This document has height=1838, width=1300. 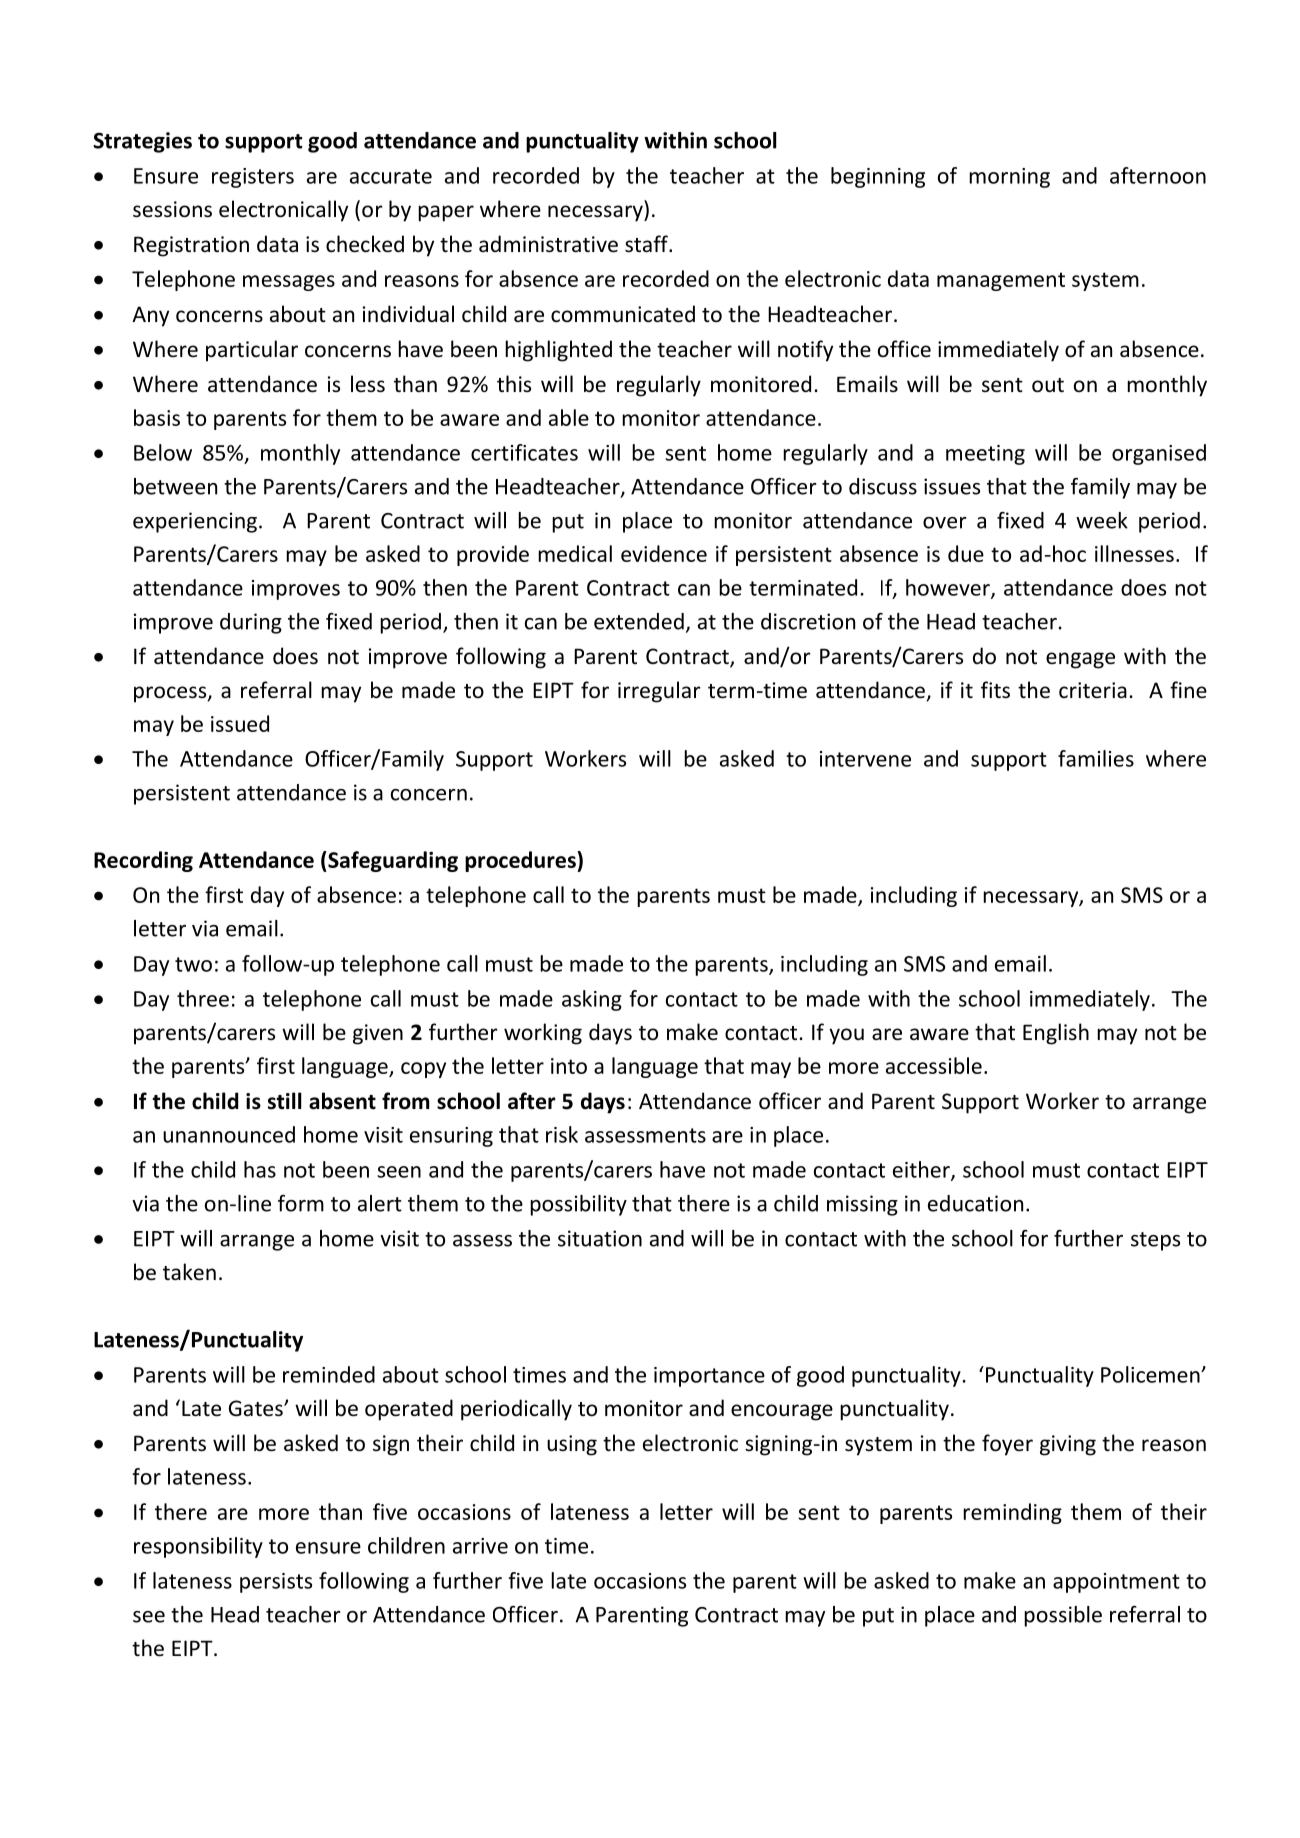 I want to click on risk, so click(x=562, y=1134).
